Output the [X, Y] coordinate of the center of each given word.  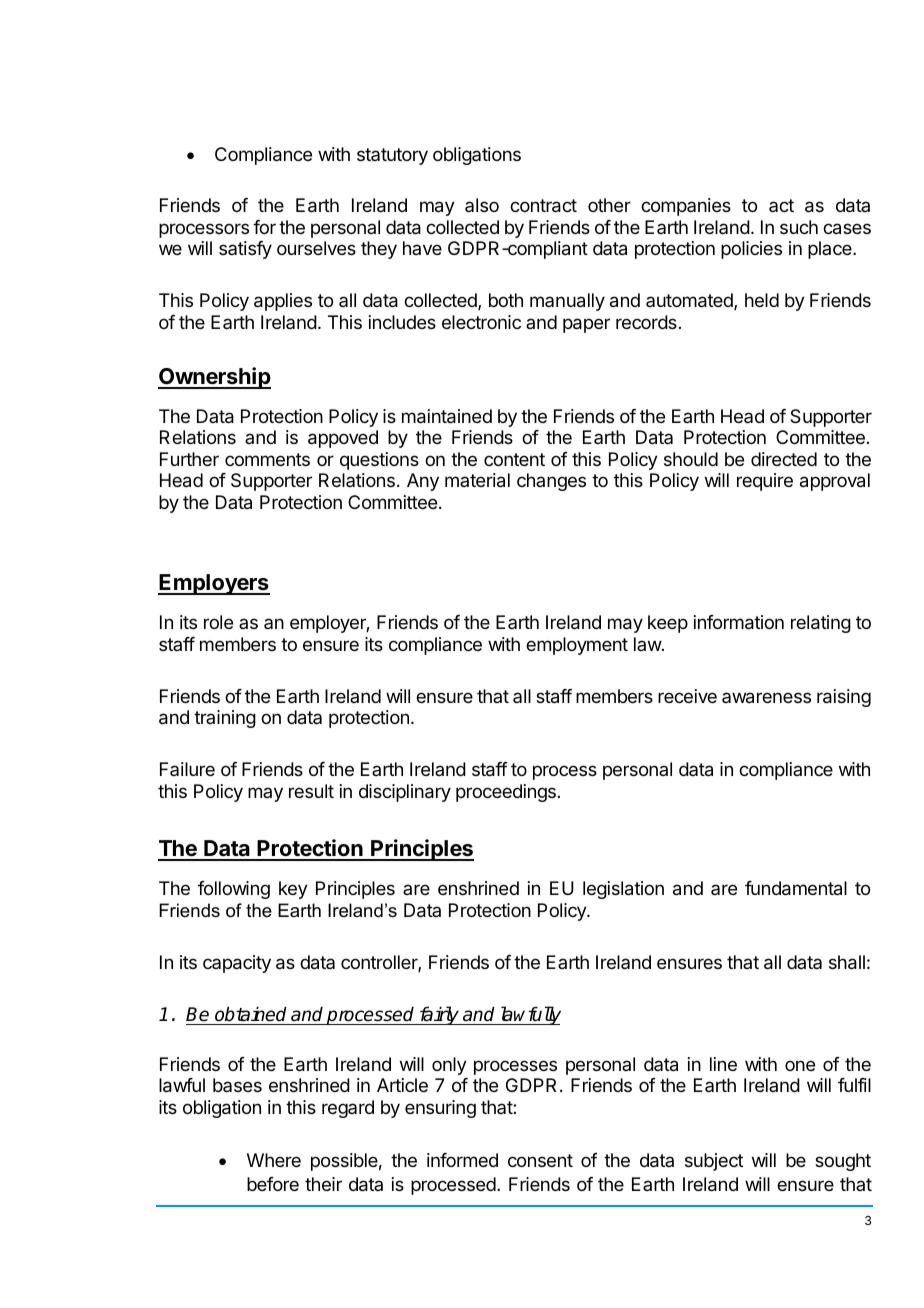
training [225, 719]
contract [543, 206]
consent [540, 1160]
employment [577, 646]
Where [274, 1160]
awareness [766, 698]
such [799, 227]
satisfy [245, 250]
